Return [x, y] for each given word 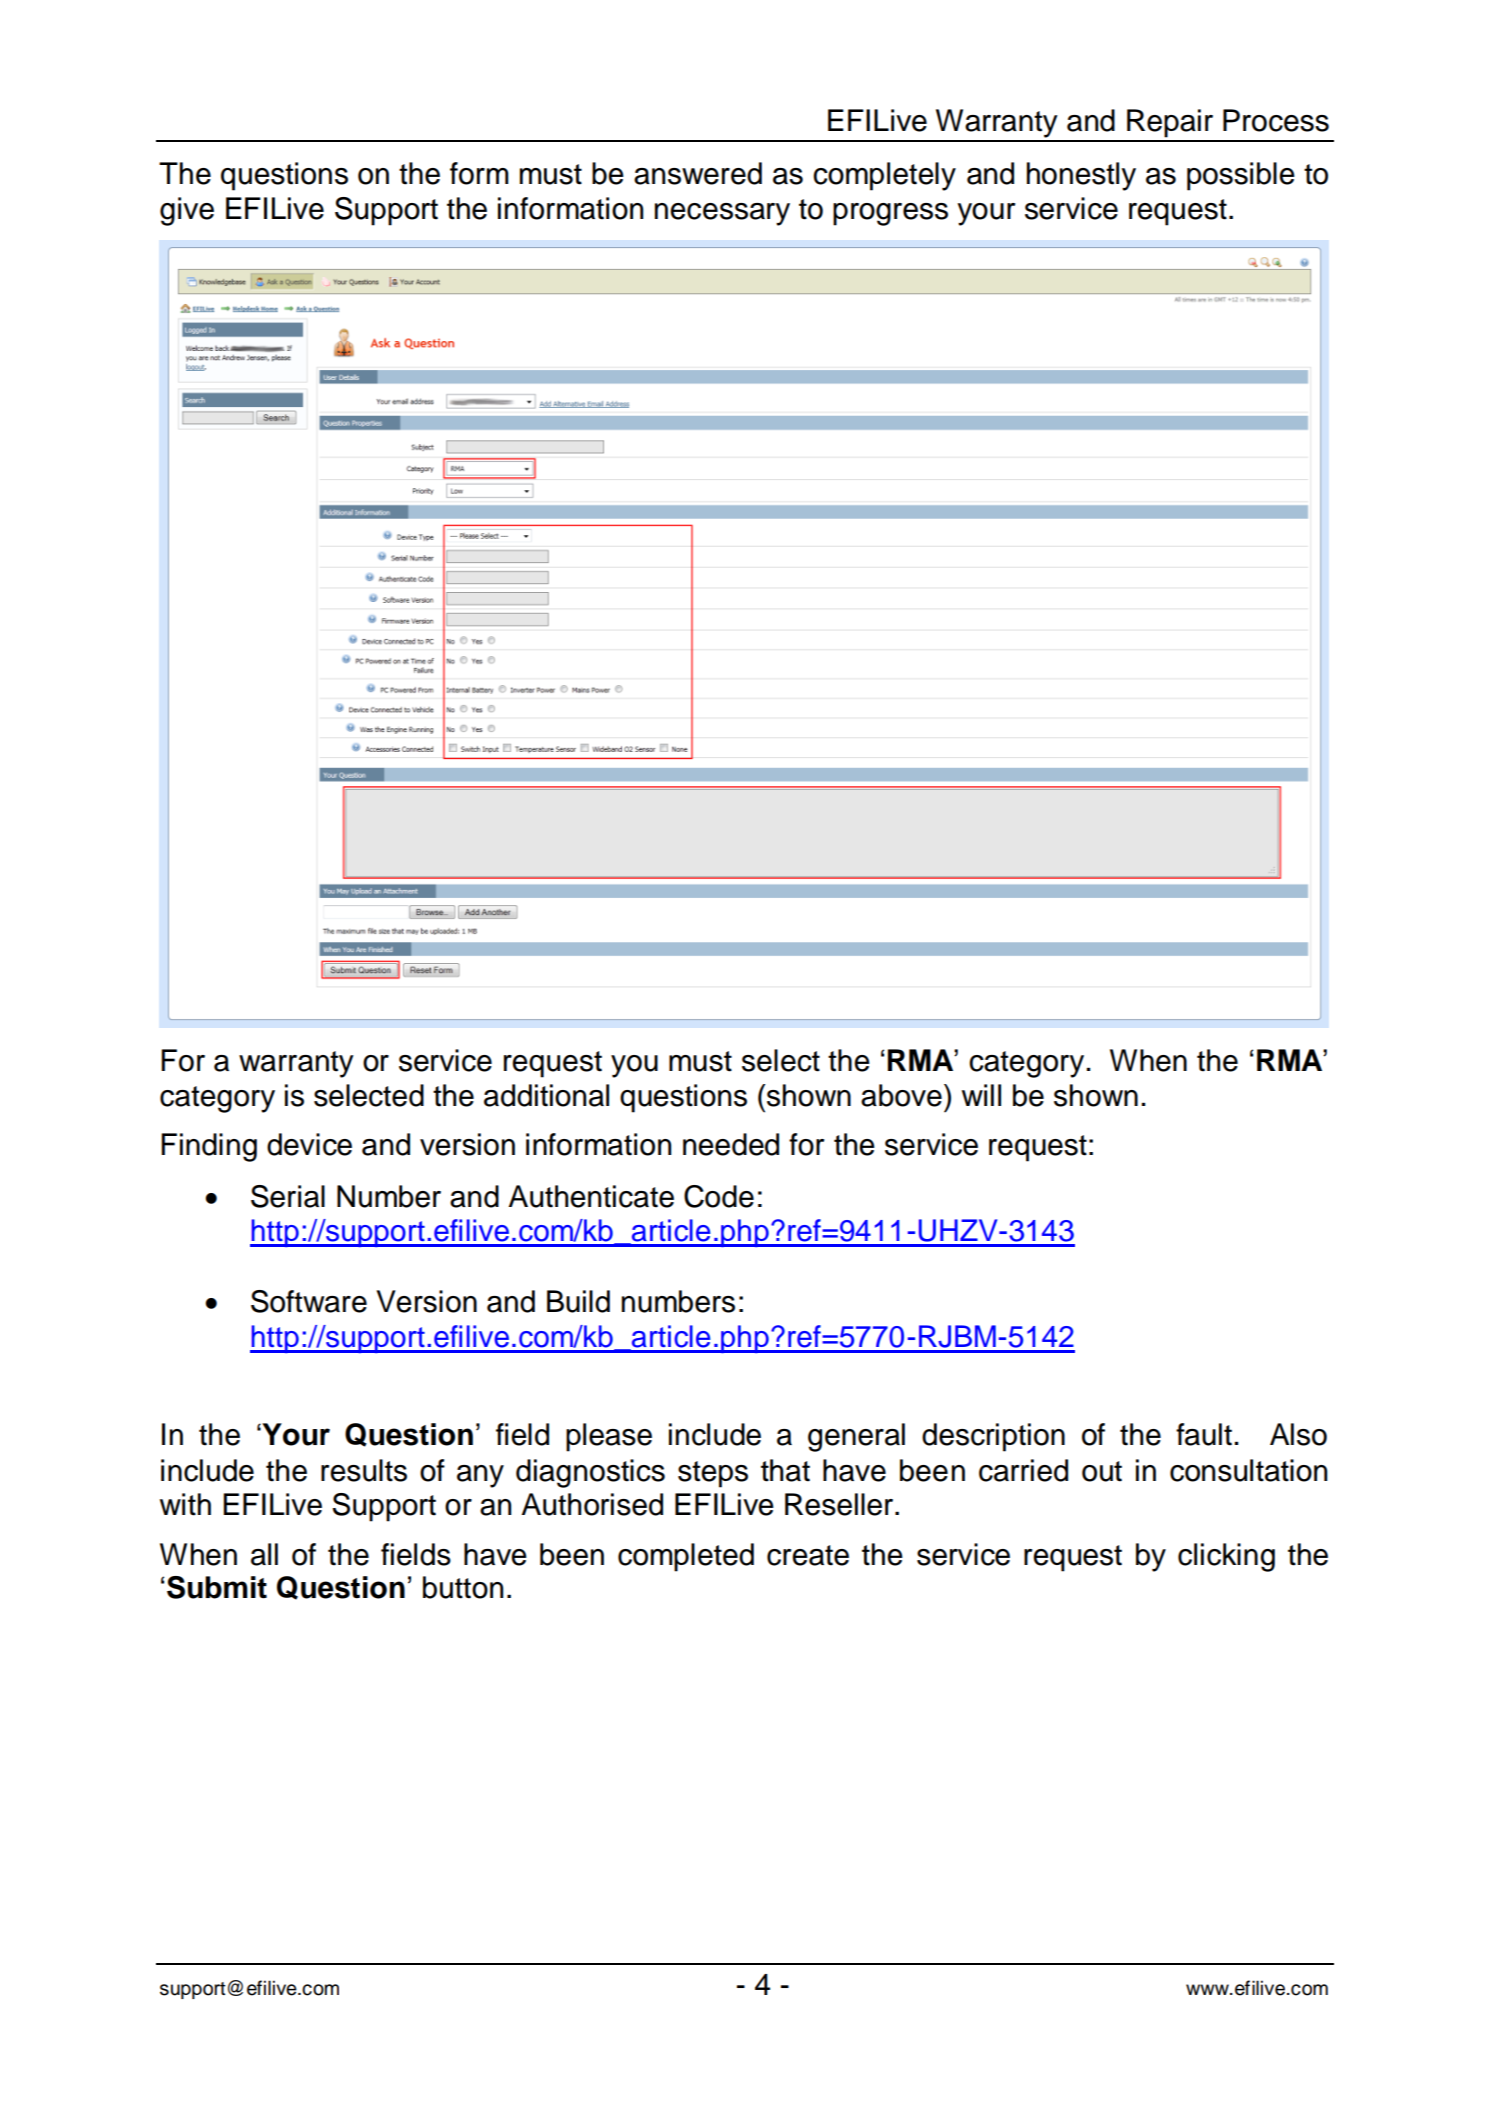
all [264, 1554]
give [187, 211]
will [981, 1095]
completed [686, 1557]
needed [731, 1144]
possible [1241, 176]
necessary [722, 214]
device [309, 1144]
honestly [1081, 176]
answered [698, 173]
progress [890, 214]
